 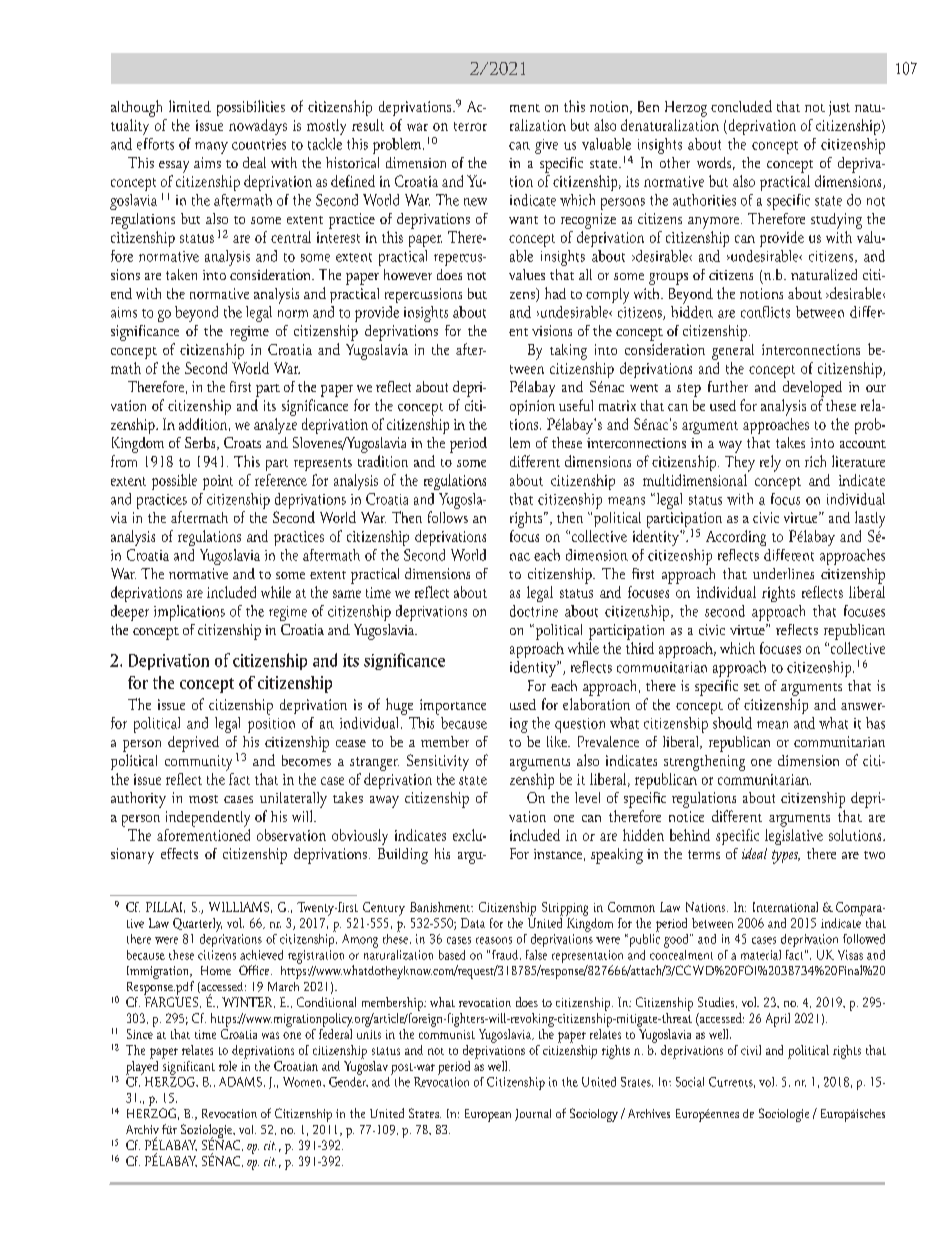 What do you see at coordinates (211, 148) in the screenshot?
I see `many` at bounding box center [211, 148].
